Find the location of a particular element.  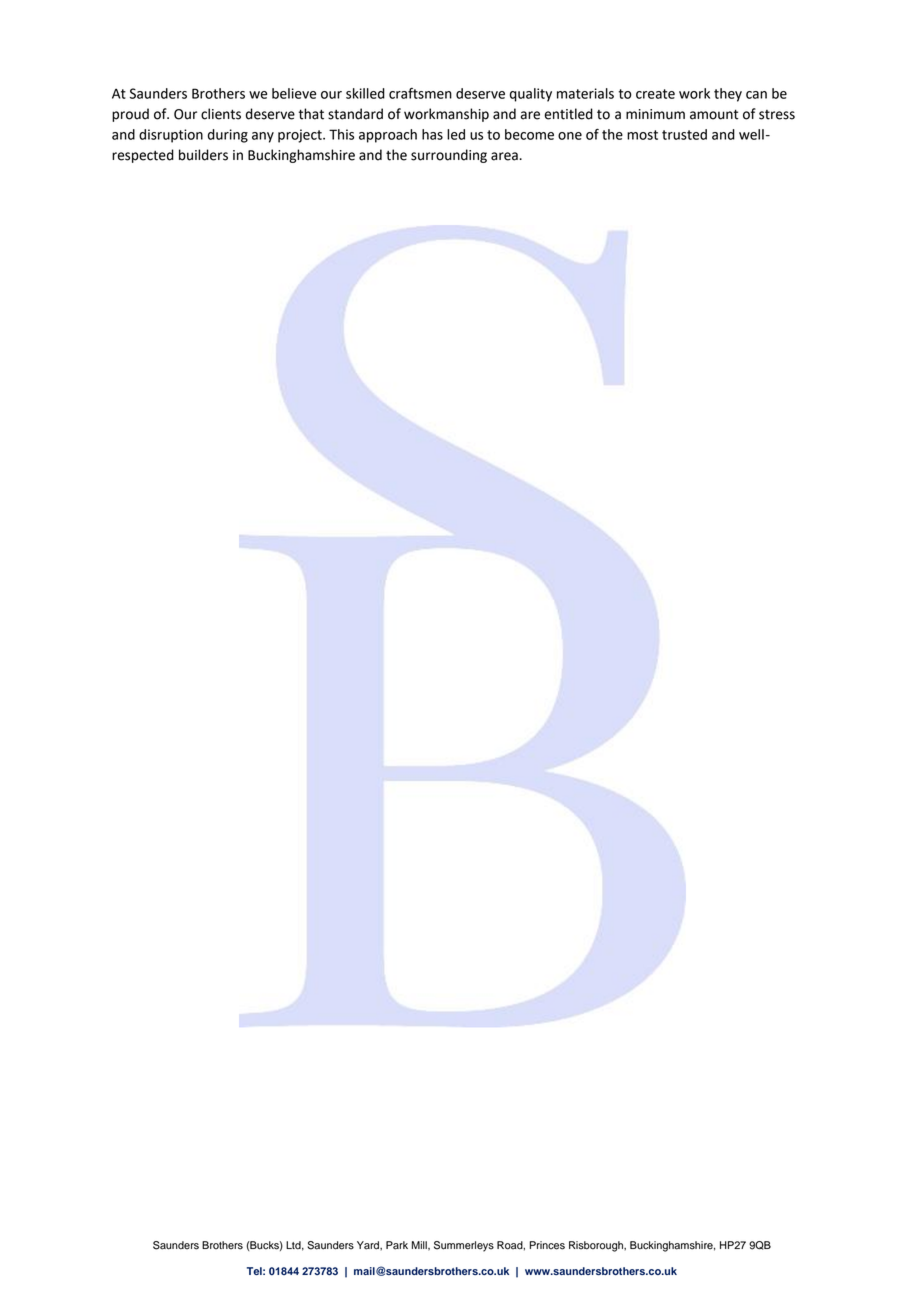

become is located at coordinates (529, 134).
